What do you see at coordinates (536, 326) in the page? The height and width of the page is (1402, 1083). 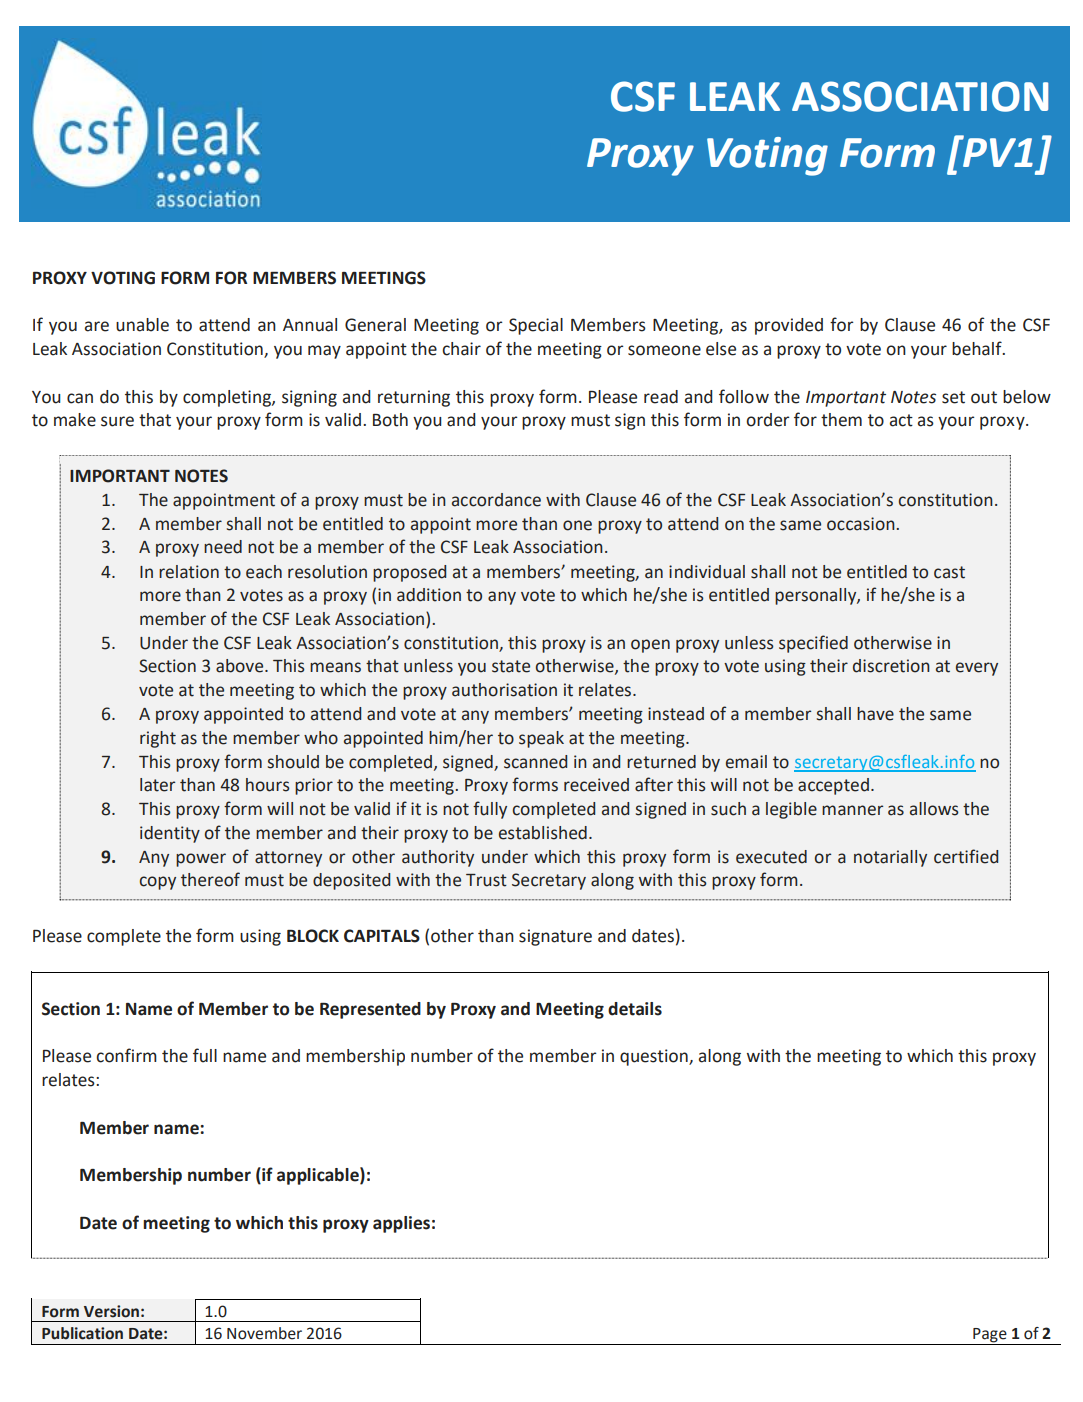 I see `Special` at bounding box center [536, 326].
